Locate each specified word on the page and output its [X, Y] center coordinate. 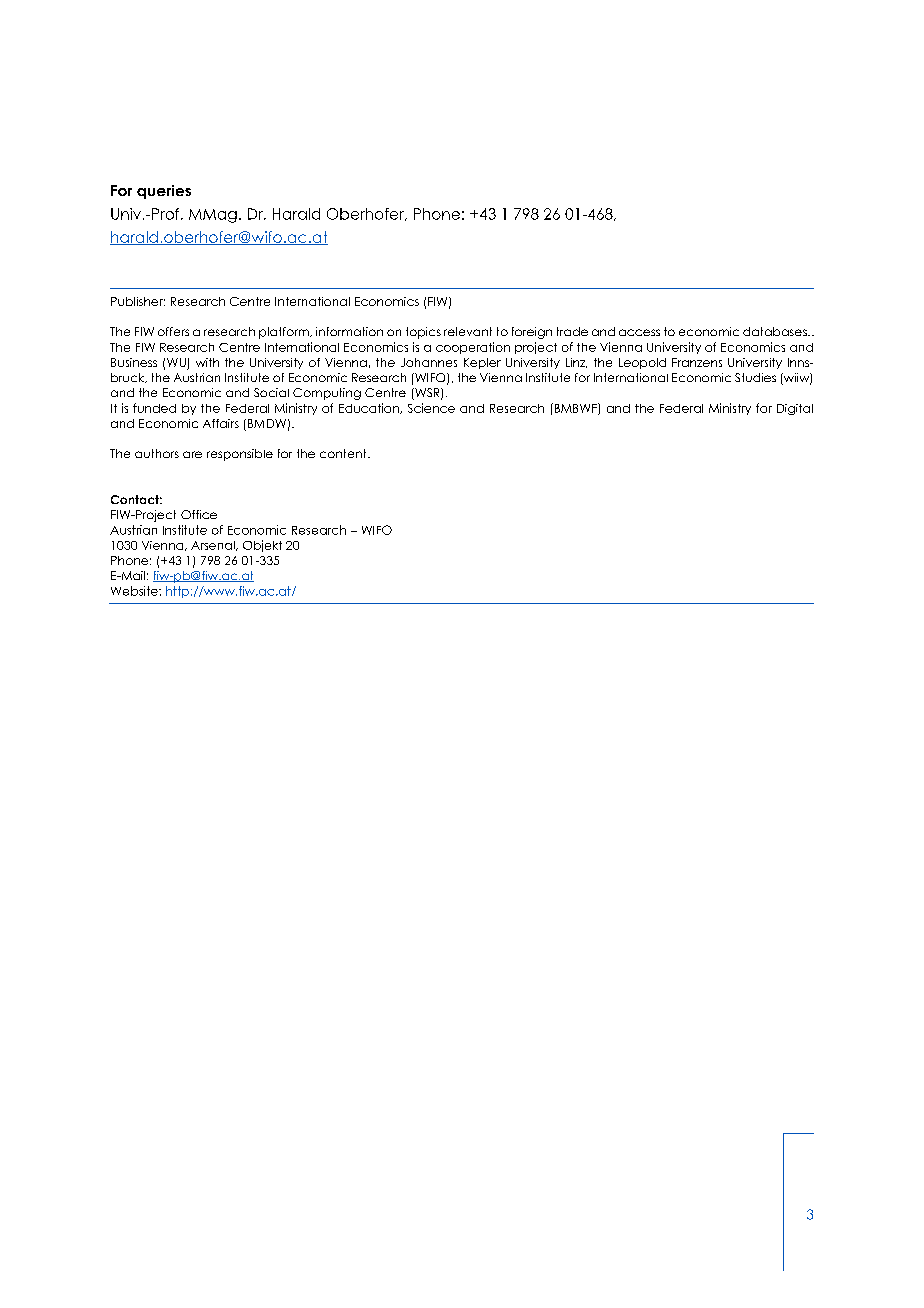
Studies [755, 377]
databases [776, 331]
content [344, 453]
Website [135, 591]
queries [164, 192]
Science [431, 408]
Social [271, 392]
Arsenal [214, 546]
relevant [468, 331]
